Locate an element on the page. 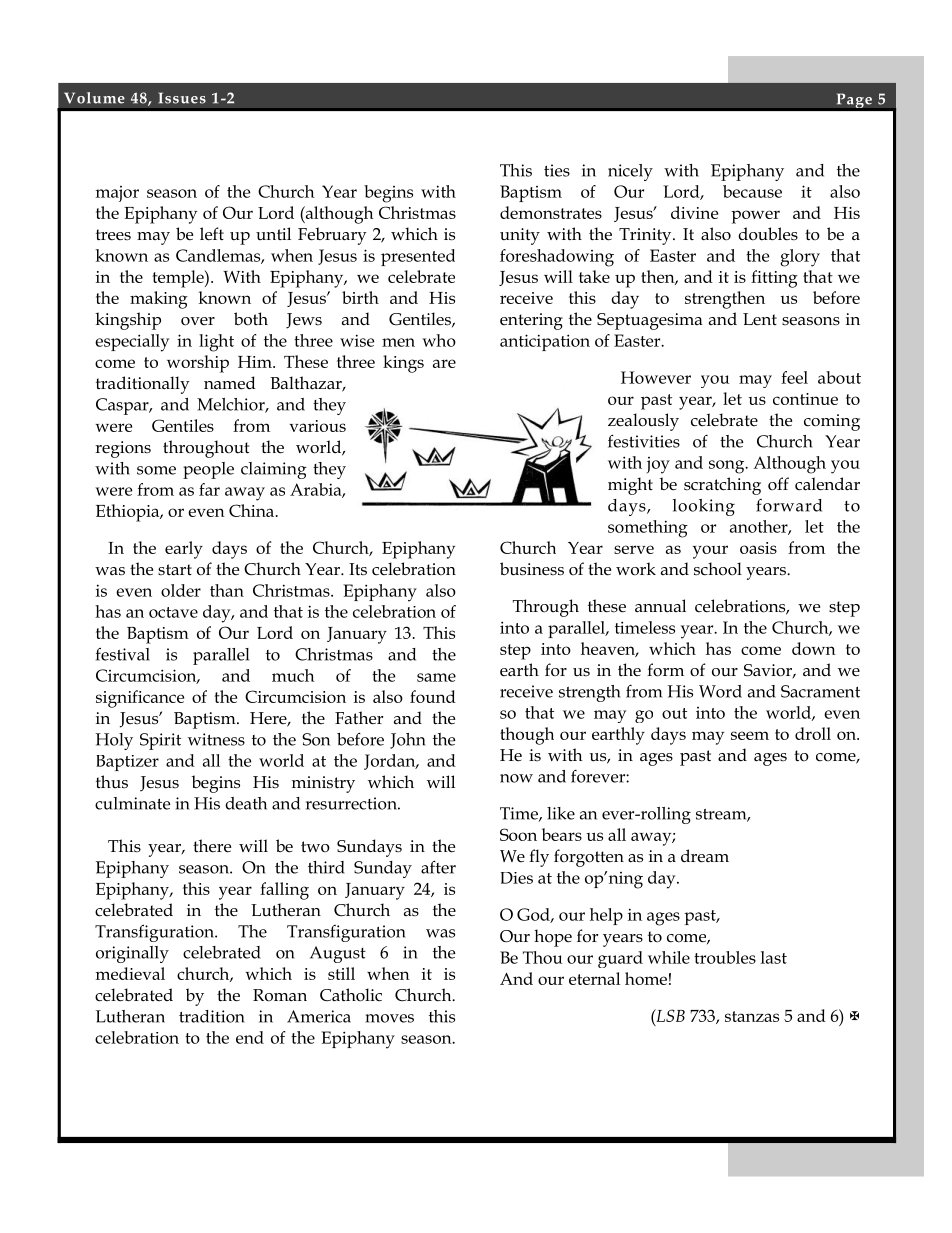 This page has height=1233, width=952. demonstrates is located at coordinates (551, 212).
